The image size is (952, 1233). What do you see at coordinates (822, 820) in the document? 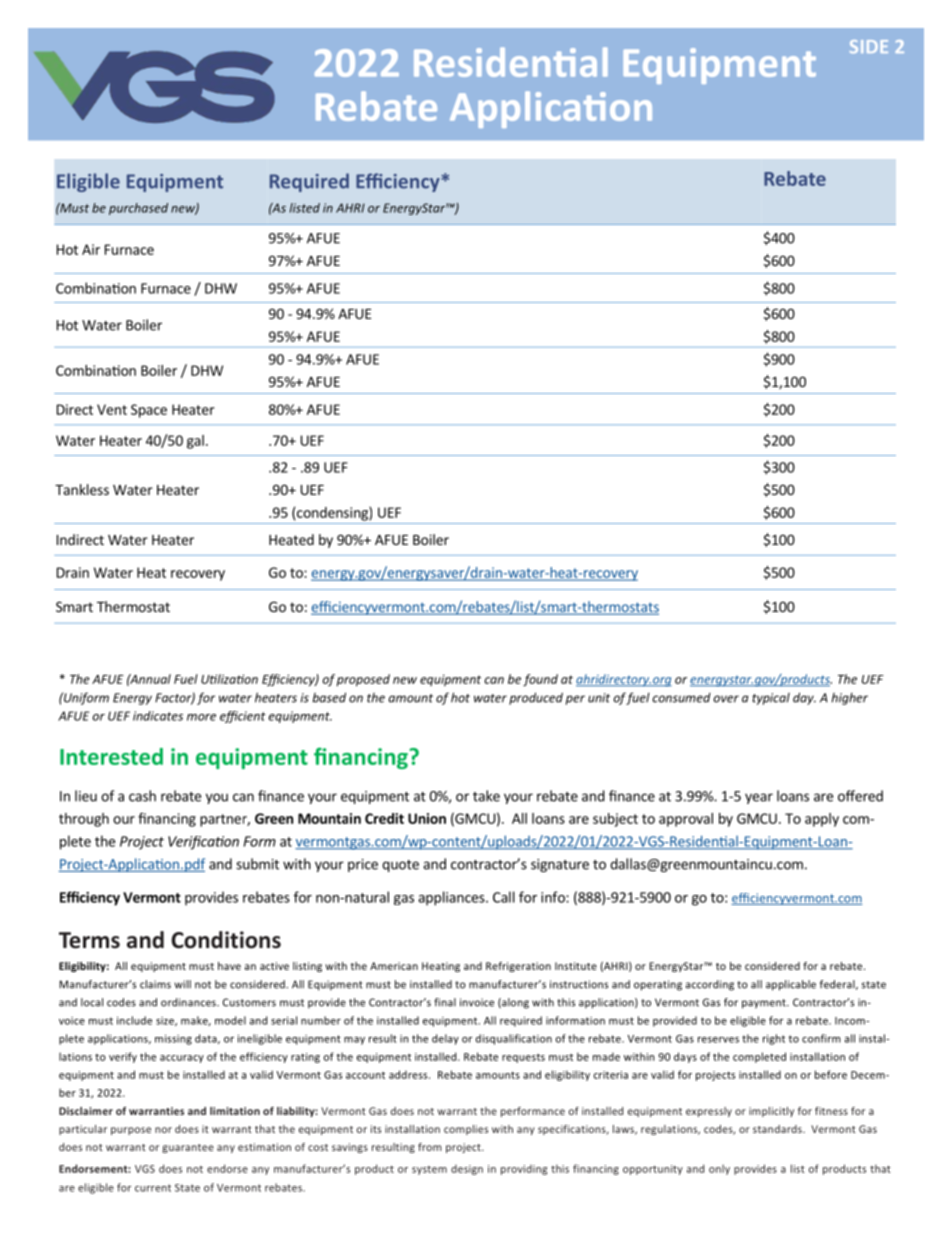
I see `apply` at bounding box center [822, 820].
